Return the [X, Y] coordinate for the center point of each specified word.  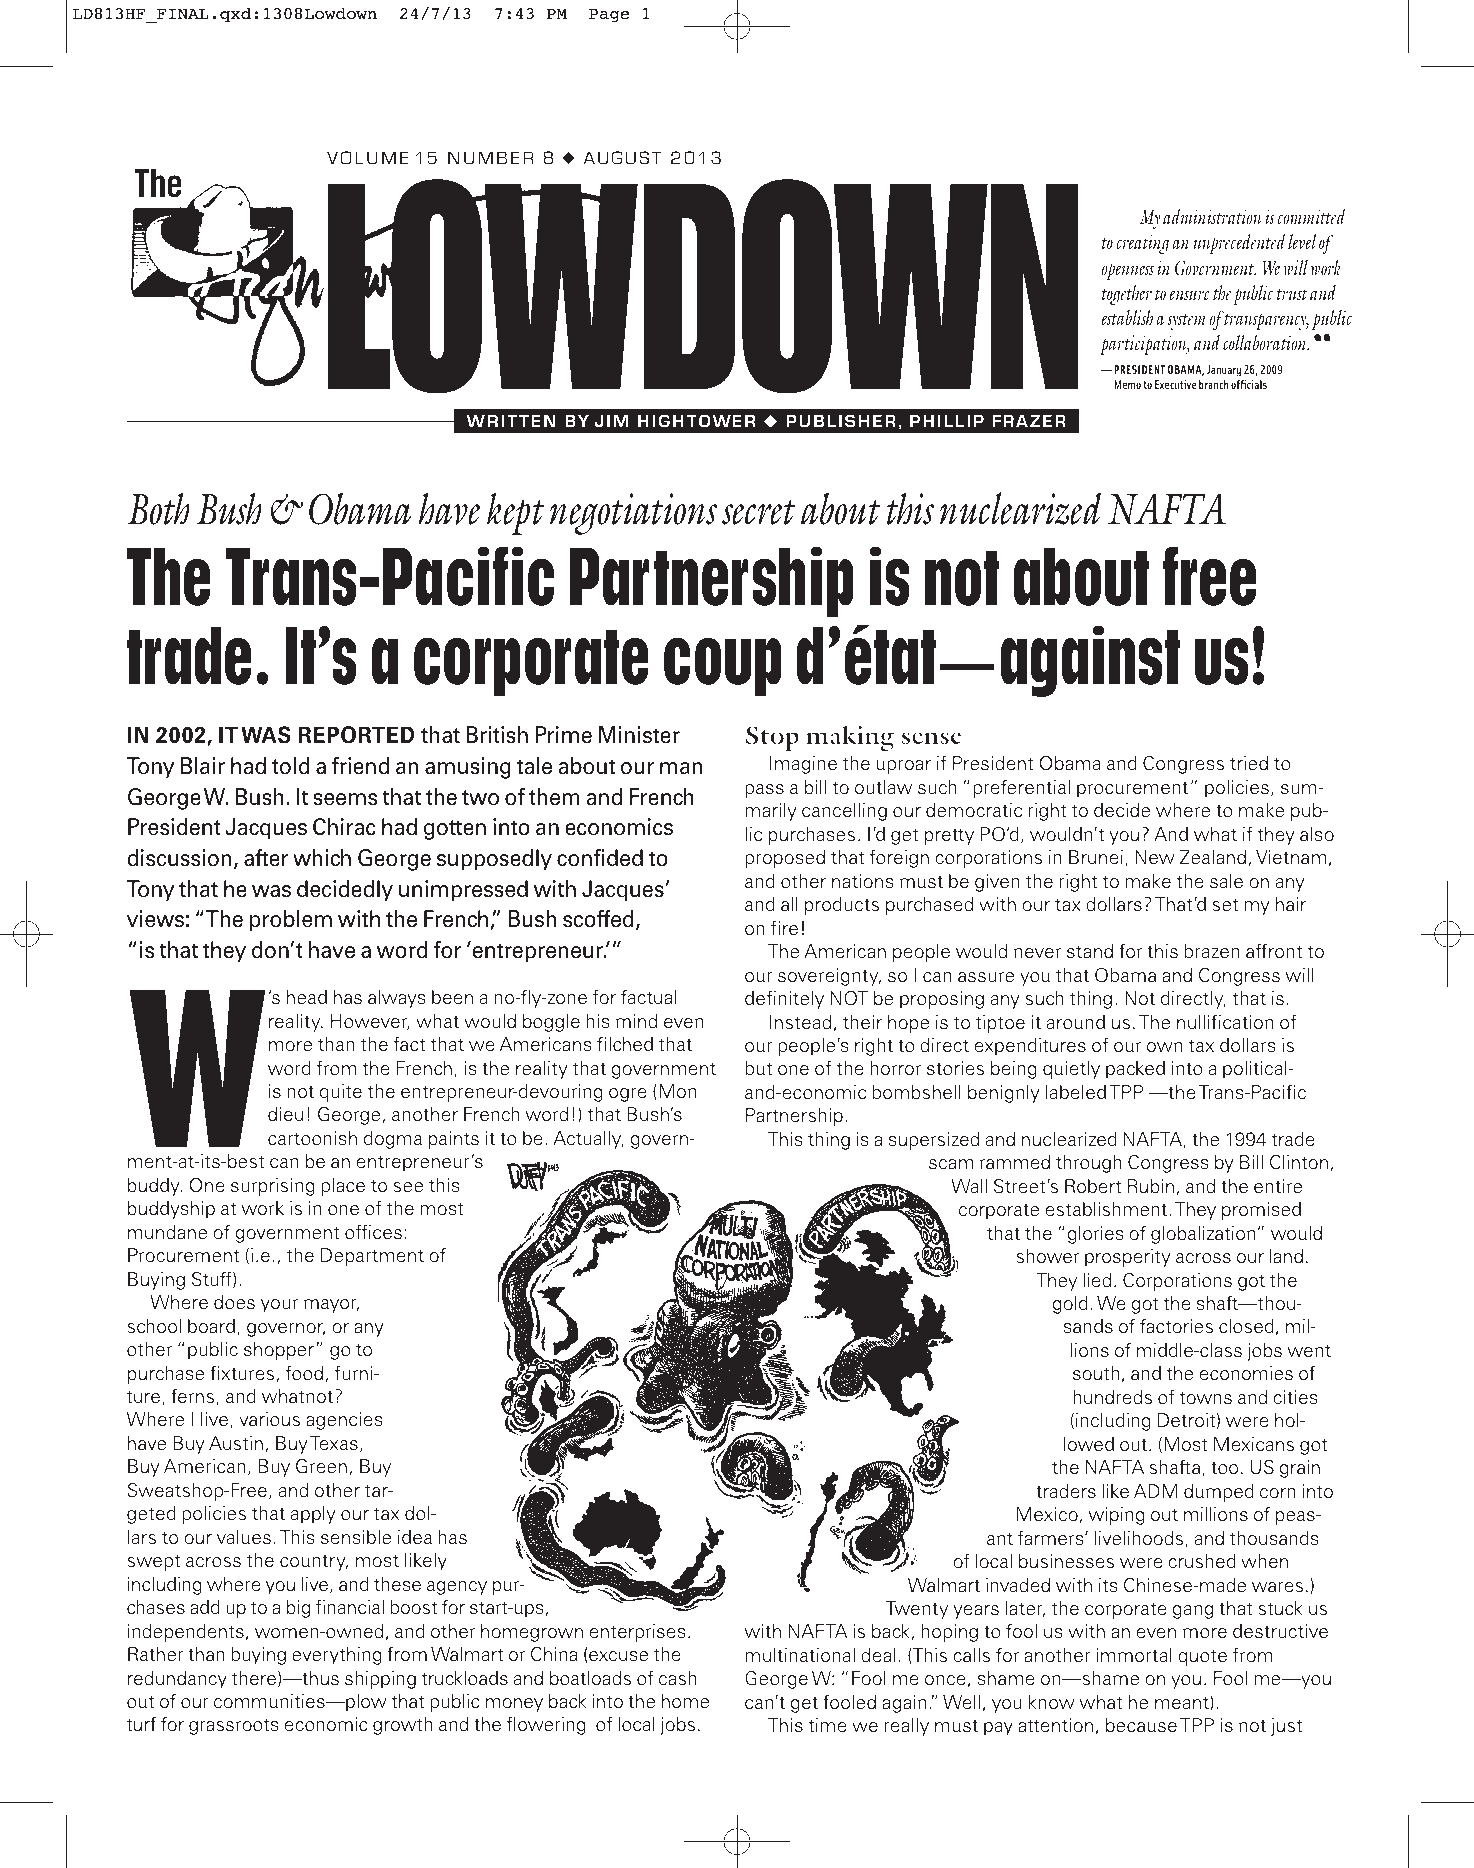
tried [1249, 763]
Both [158, 508]
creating [1143, 244]
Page [609, 16]
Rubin [1151, 1186]
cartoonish [312, 1138]
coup [723, 667]
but [758, 1068]
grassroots [234, 1727]
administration [1212, 216]
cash [678, 1678]
